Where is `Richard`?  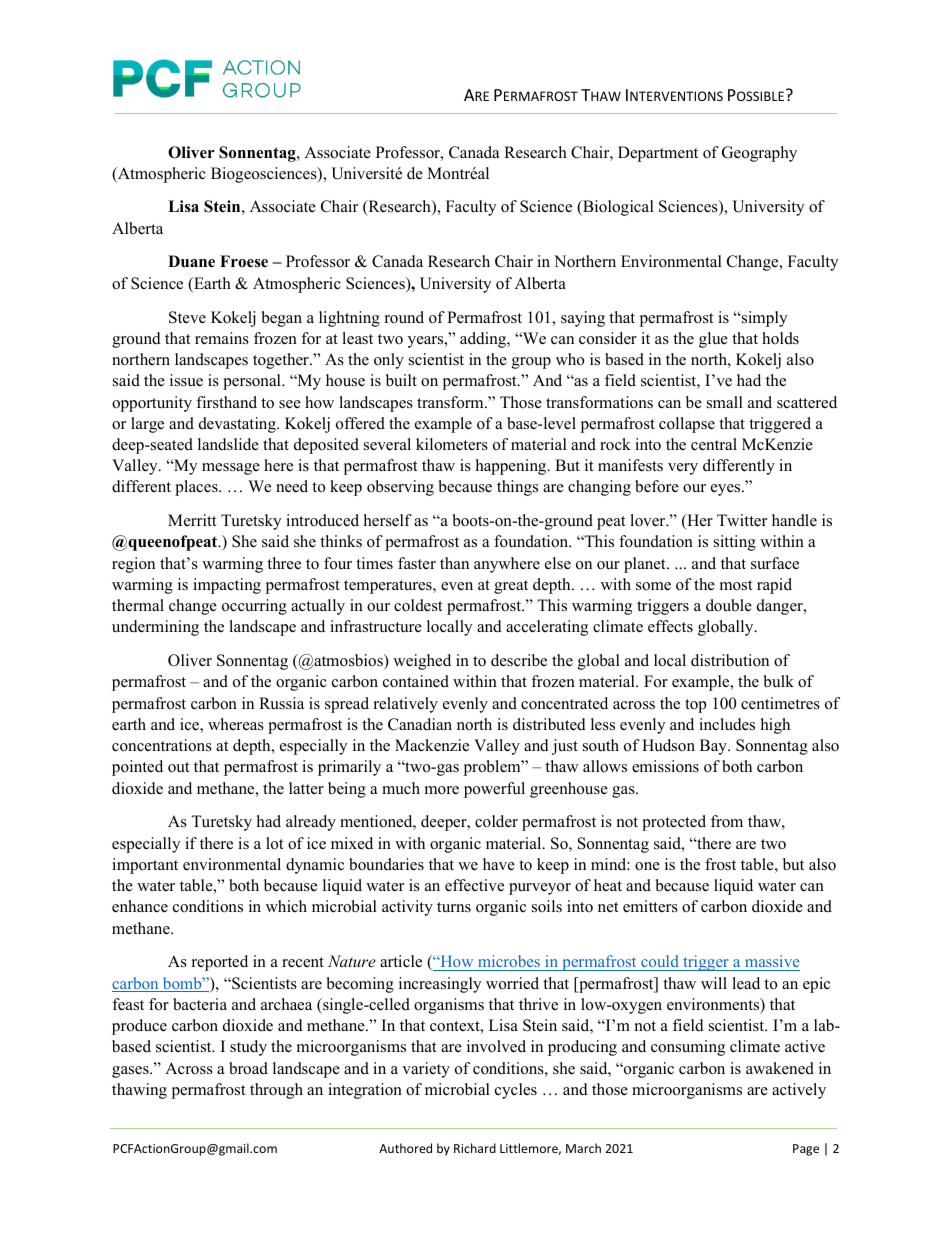
Richard is located at coordinates (475, 1148).
